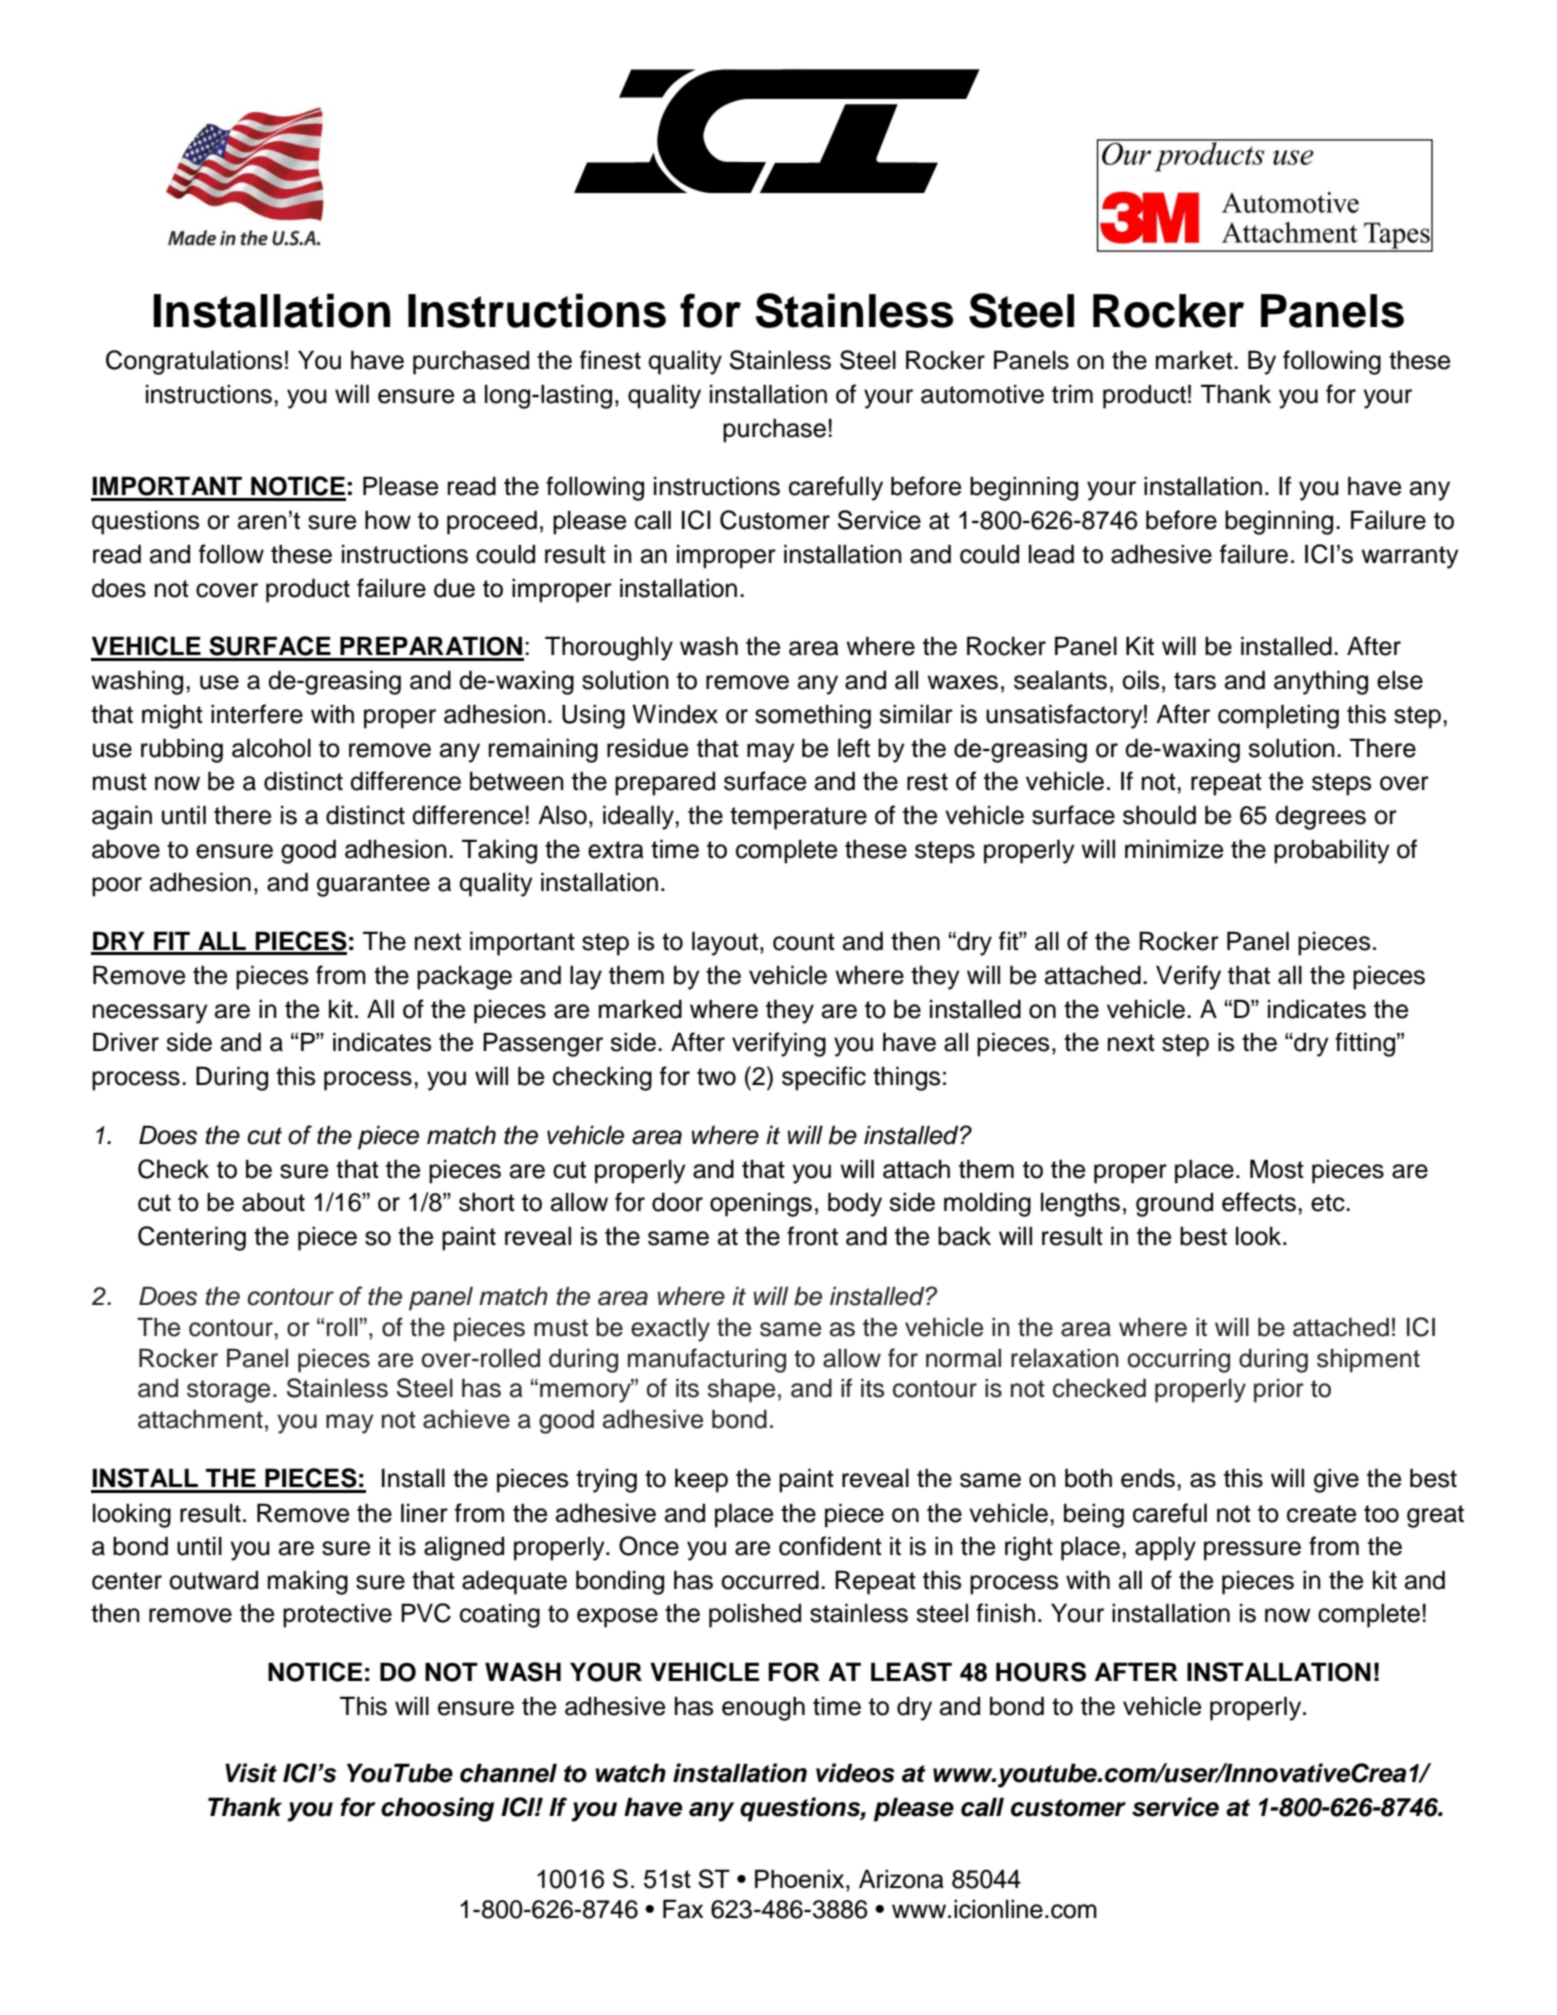 This screenshot has height=2015, width=1557. Describe the element at coordinates (437, 1809) in the screenshot. I see `choosing` at that location.
